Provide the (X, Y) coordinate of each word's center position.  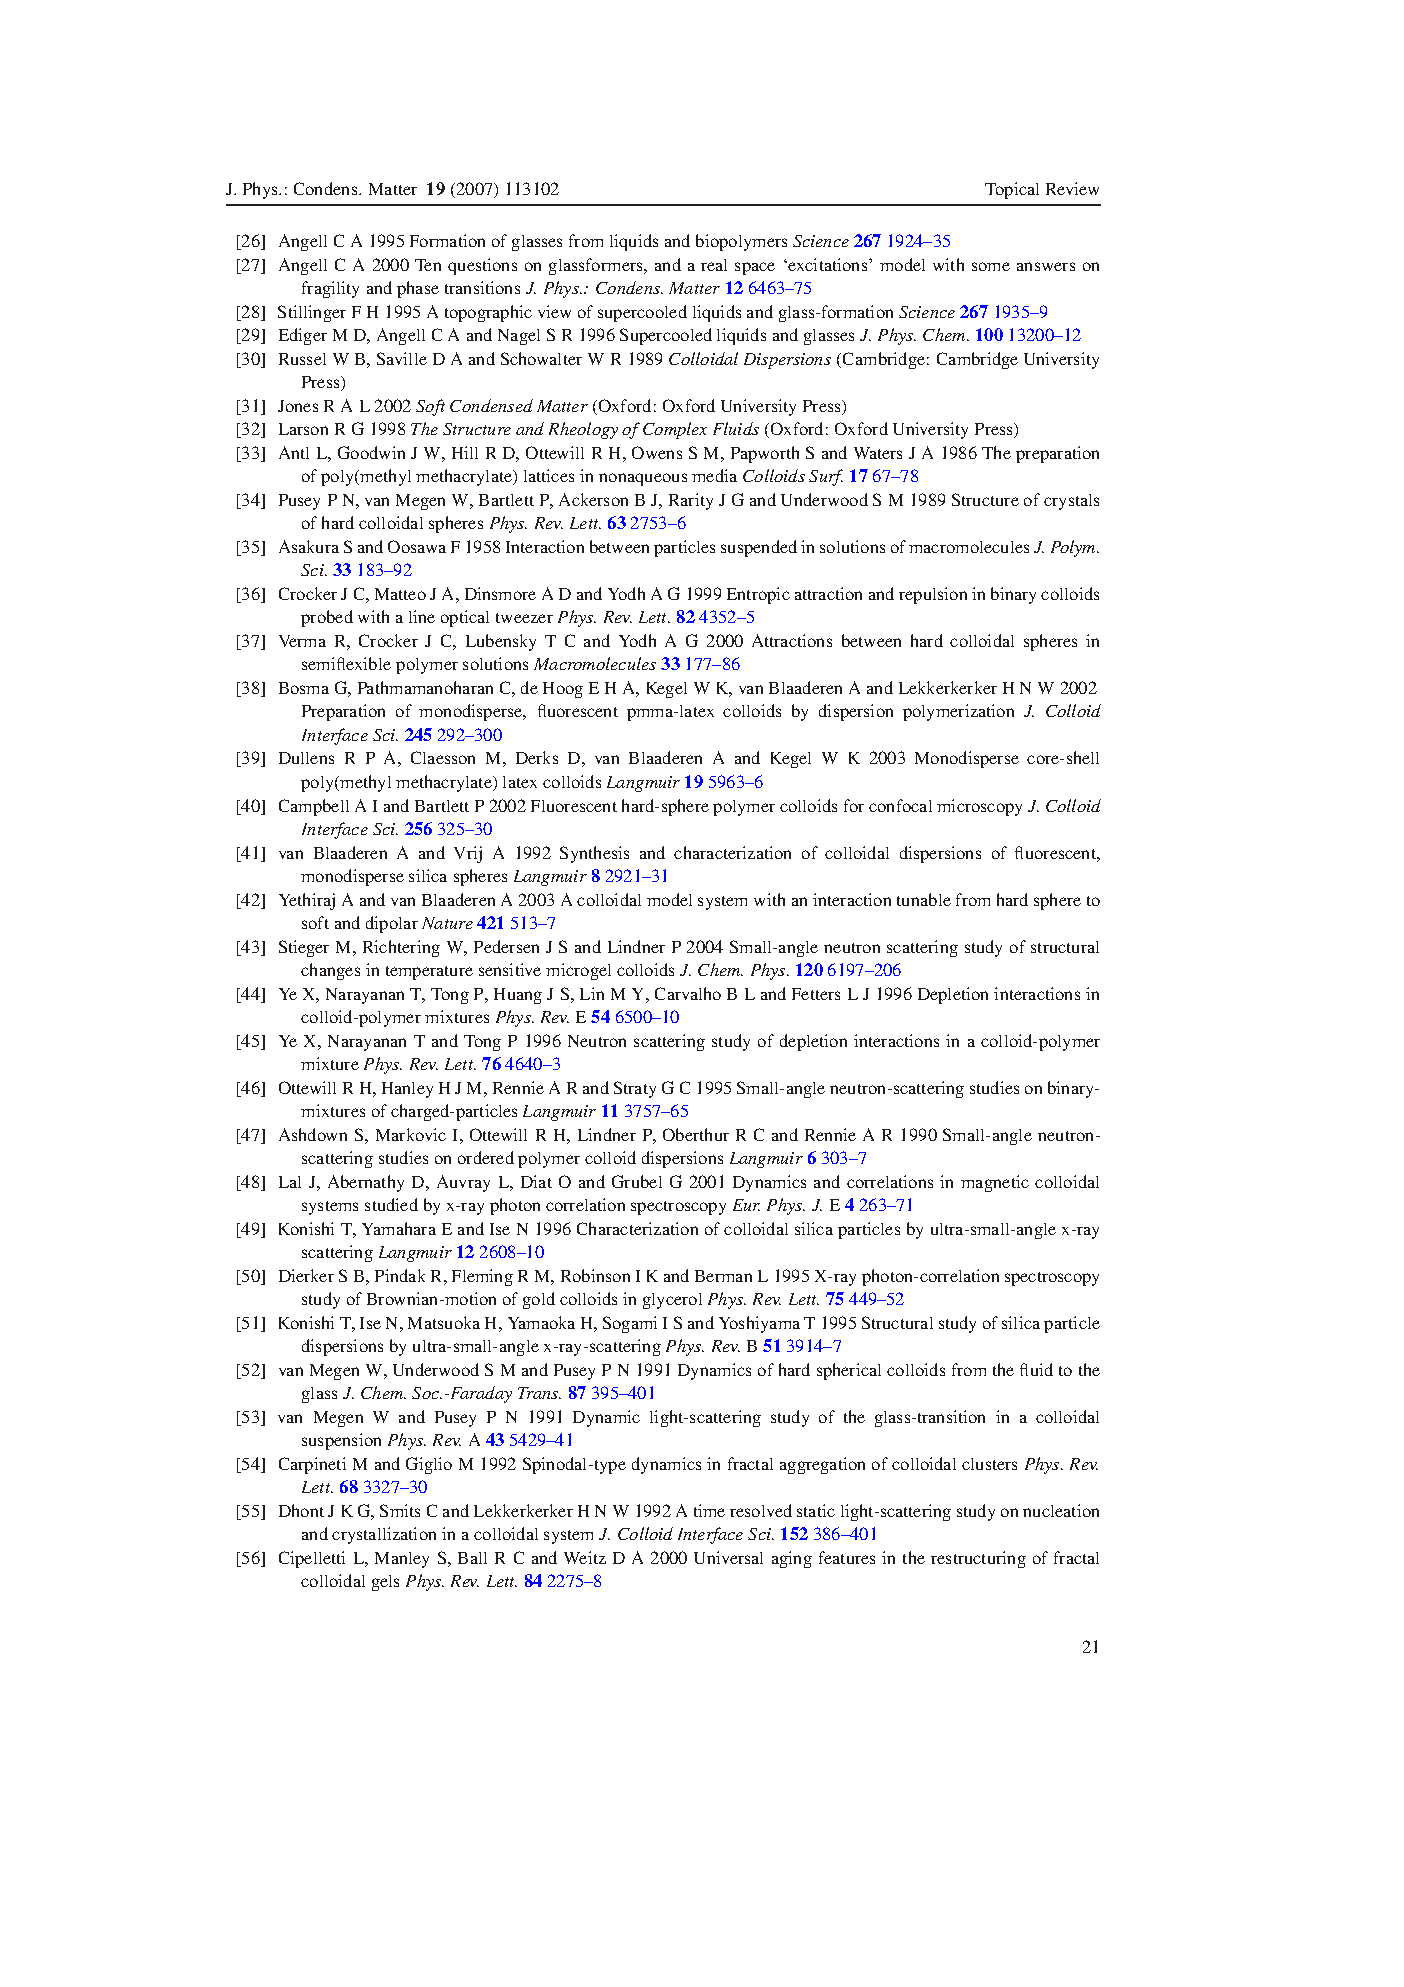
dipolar (392, 924)
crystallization (384, 1535)
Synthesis (594, 854)
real (714, 265)
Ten (428, 265)
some (991, 266)
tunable (924, 899)
